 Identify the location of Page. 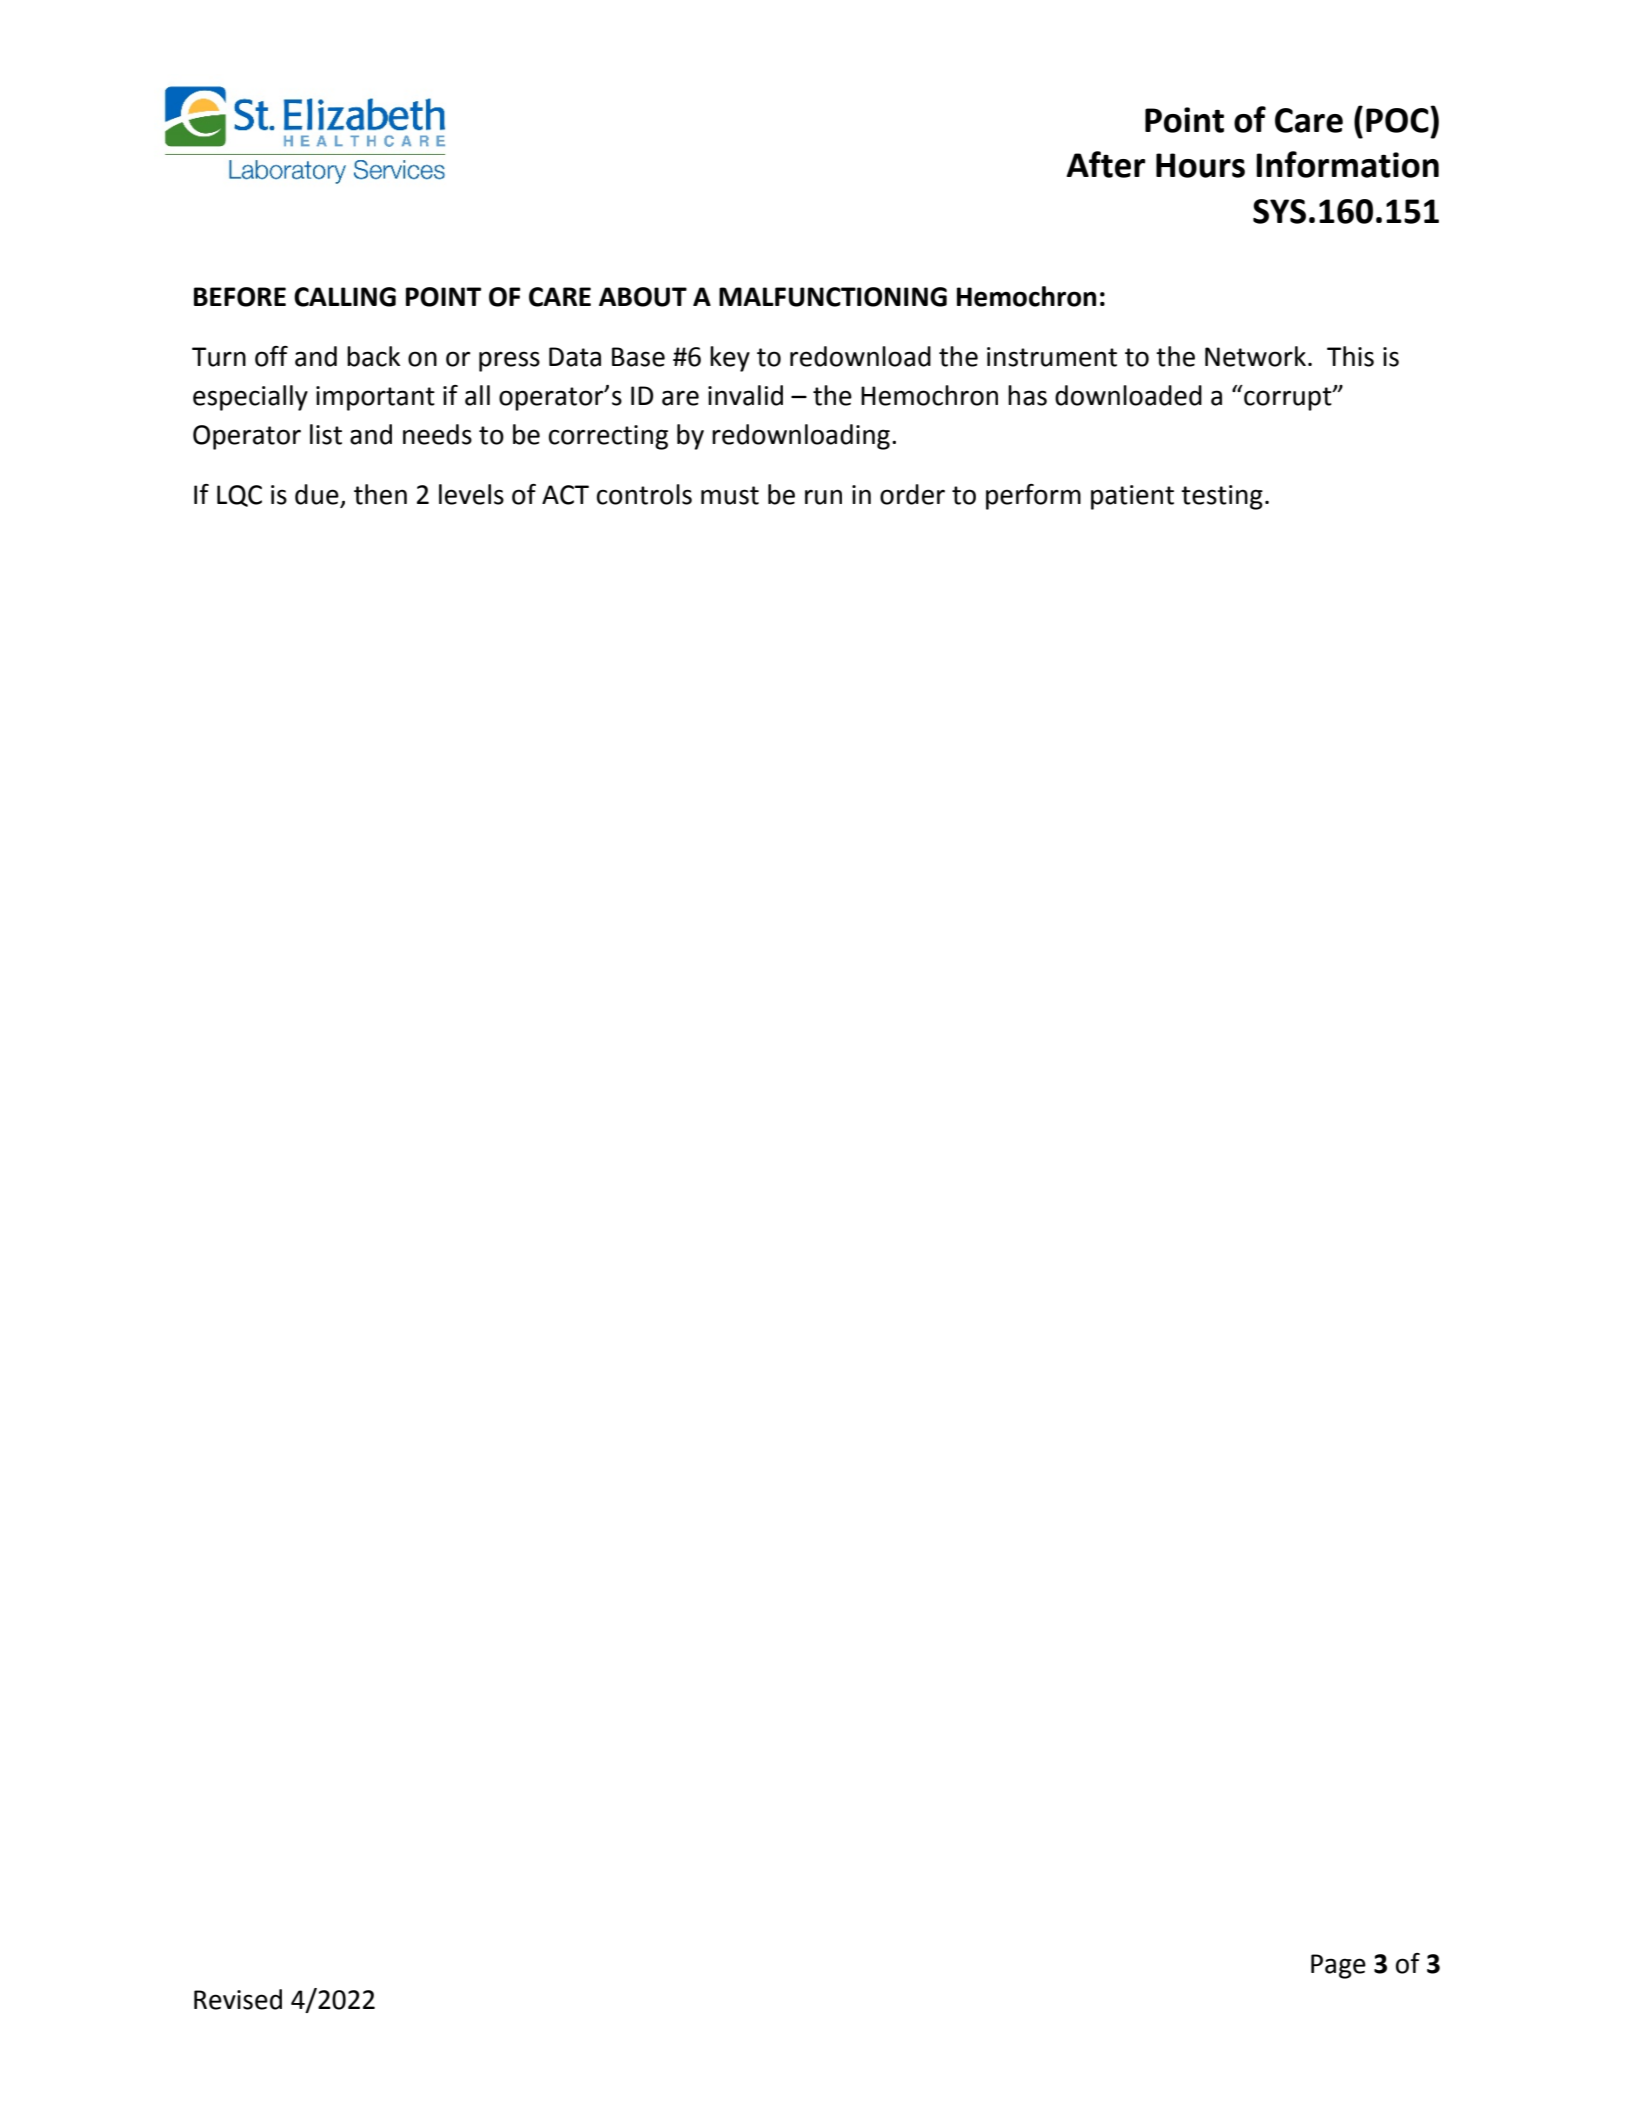
(1338, 1966).
